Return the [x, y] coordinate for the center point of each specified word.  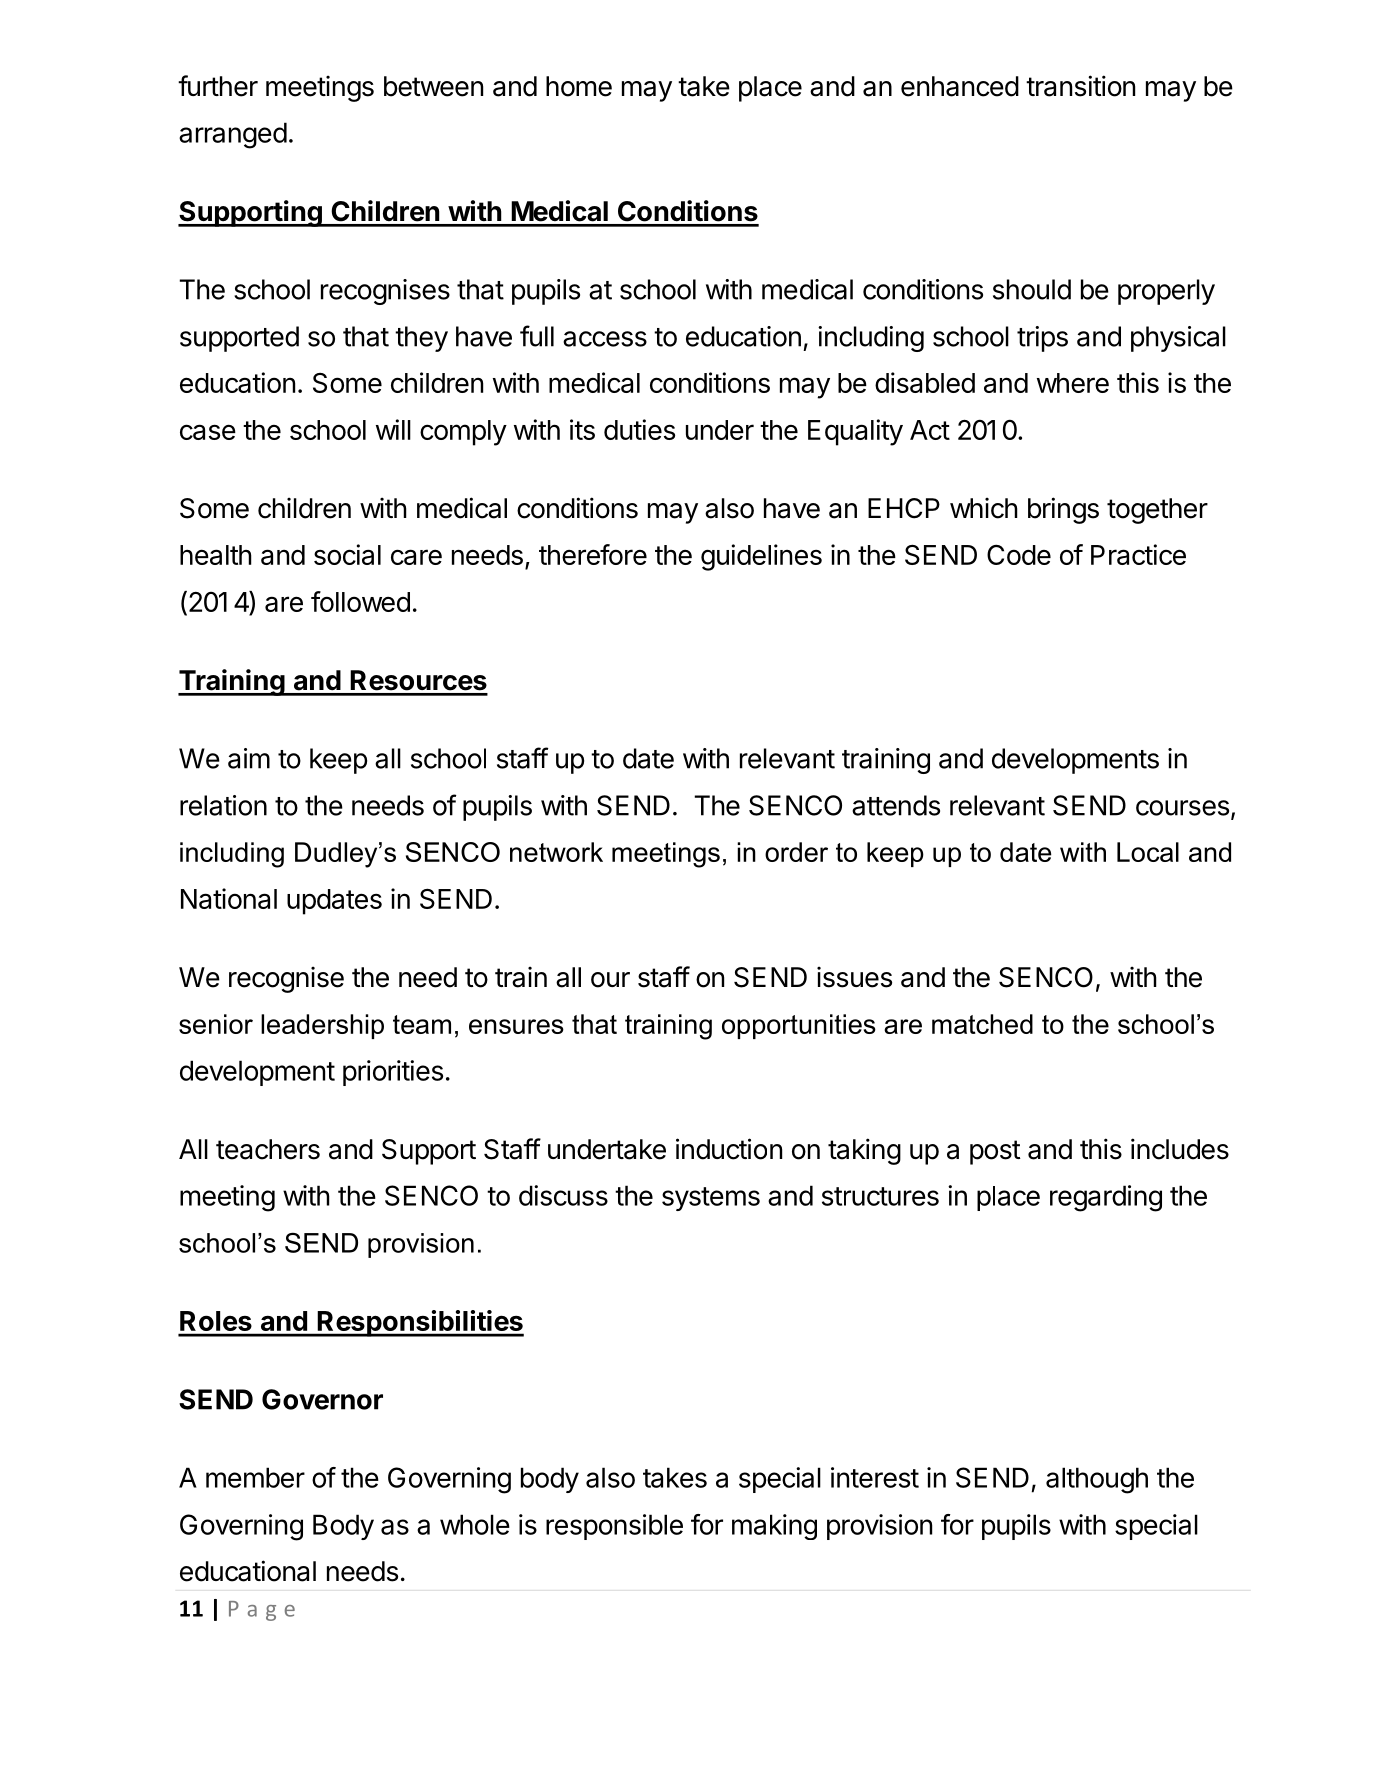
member [255, 1477]
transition [1080, 86]
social [347, 554]
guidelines [761, 557]
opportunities [799, 1026]
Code [1019, 554]
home [579, 86]
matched [982, 1024]
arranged [233, 135]
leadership [322, 1026]
